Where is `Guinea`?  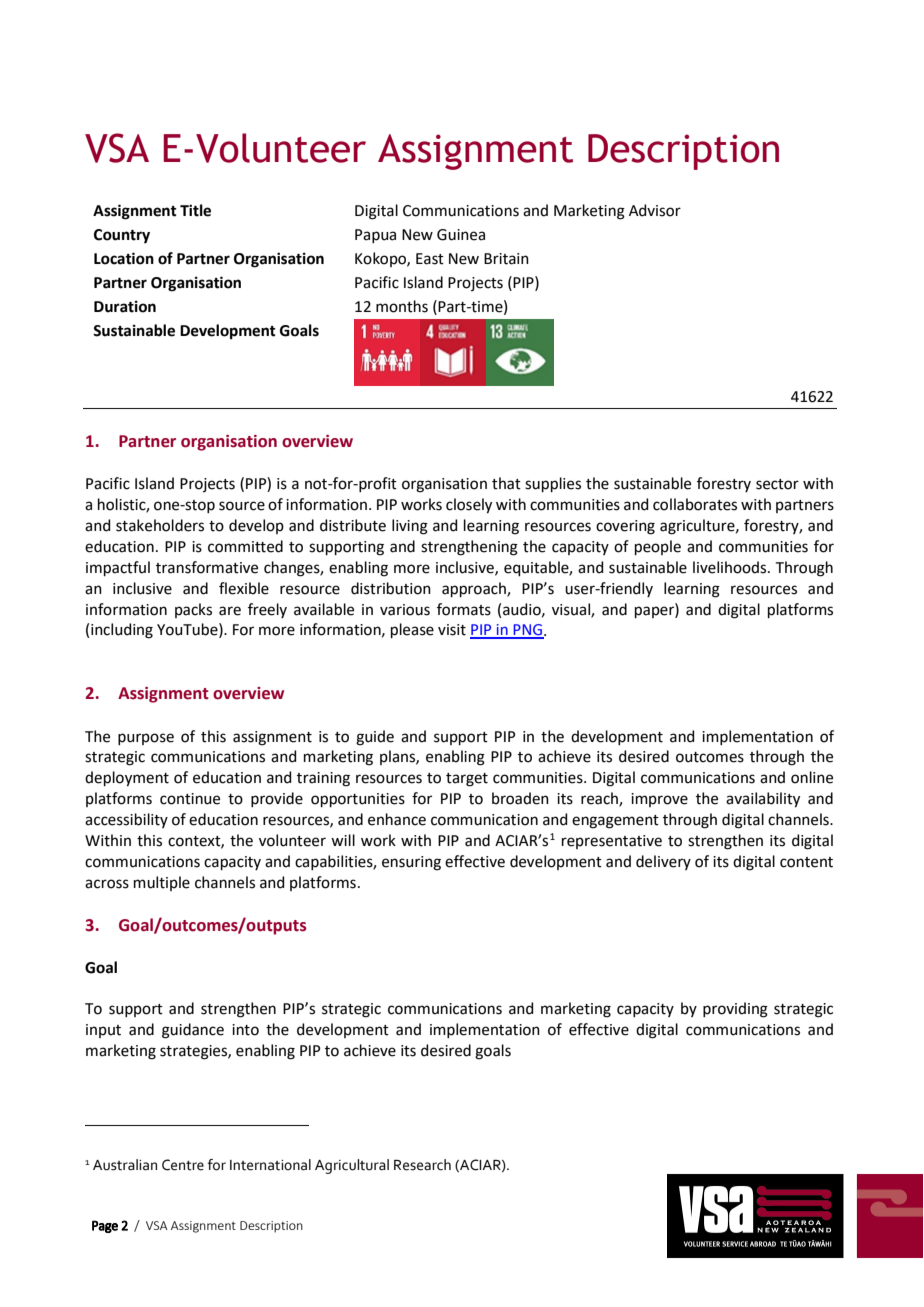
Guinea is located at coordinates (461, 235).
